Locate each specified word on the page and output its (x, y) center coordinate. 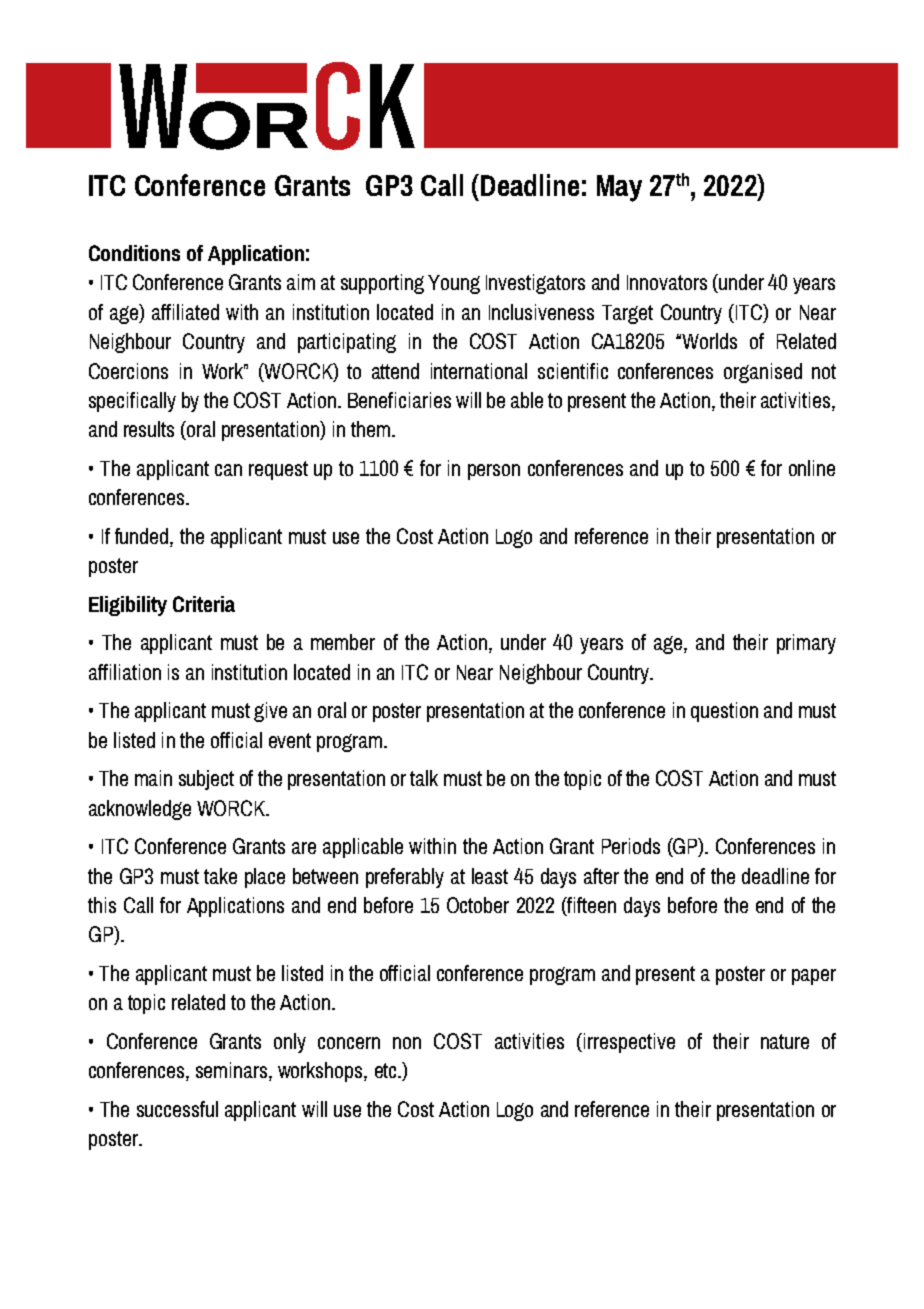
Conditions (134, 253)
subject (206, 780)
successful (177, 1109)
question (724, 712)
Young (454, 284)
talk (424, 778)
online (812, 468)
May (619, 188)
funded (143, 536)
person (494, 472)
